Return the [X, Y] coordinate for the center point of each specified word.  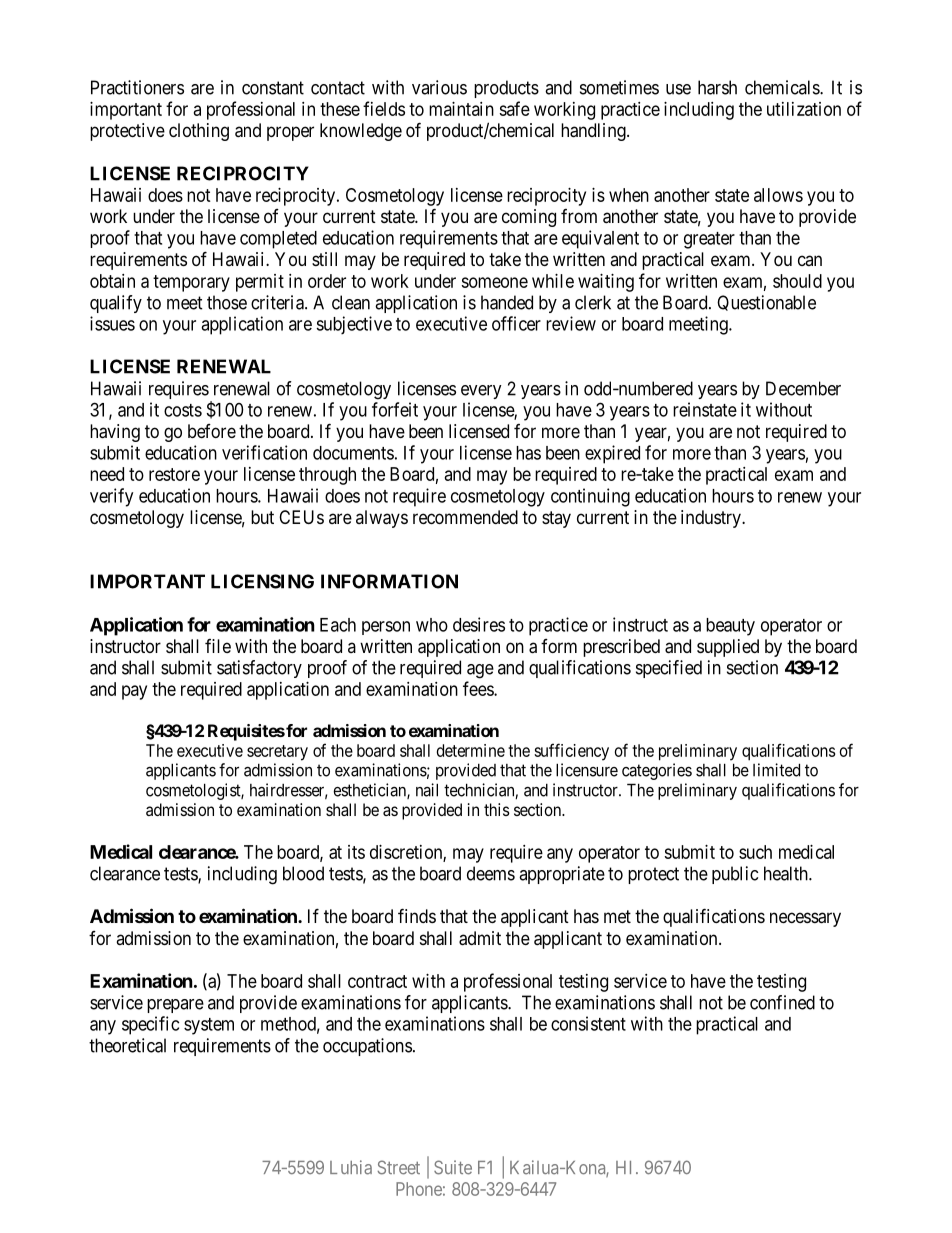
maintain [461, 109]
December [803, 388]
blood [303, 873]
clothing [199, 132]
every [481, 392]
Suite [453, 1167]
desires [479, 624]
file [218, 646]
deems [491, 873]
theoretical [127, 1045]
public [735, 875]
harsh [717, 87]
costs [183, 410]
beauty [730, 627]
